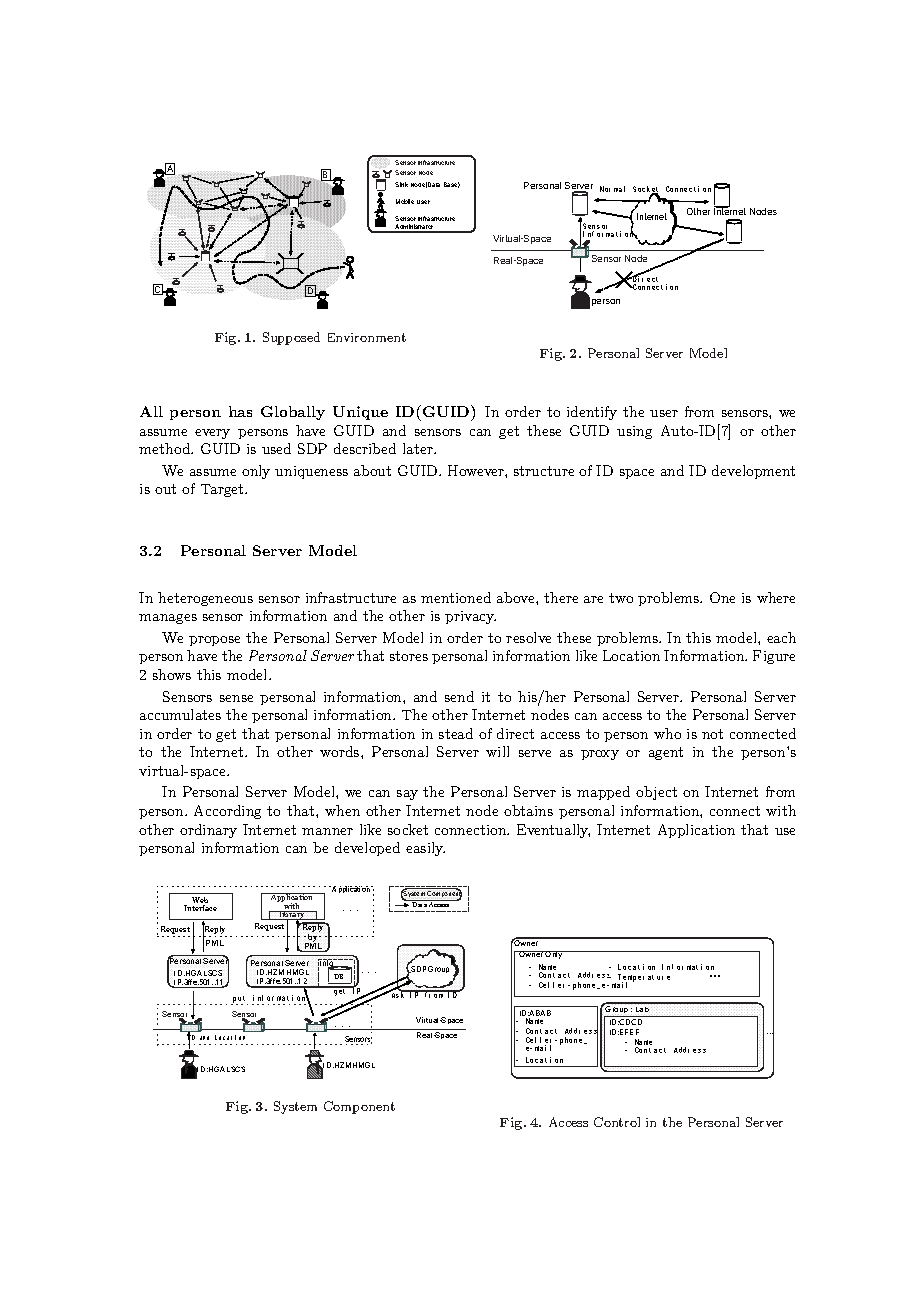  Describe the element at coordinates (753, 472) in the image. I see `development` at that location.
